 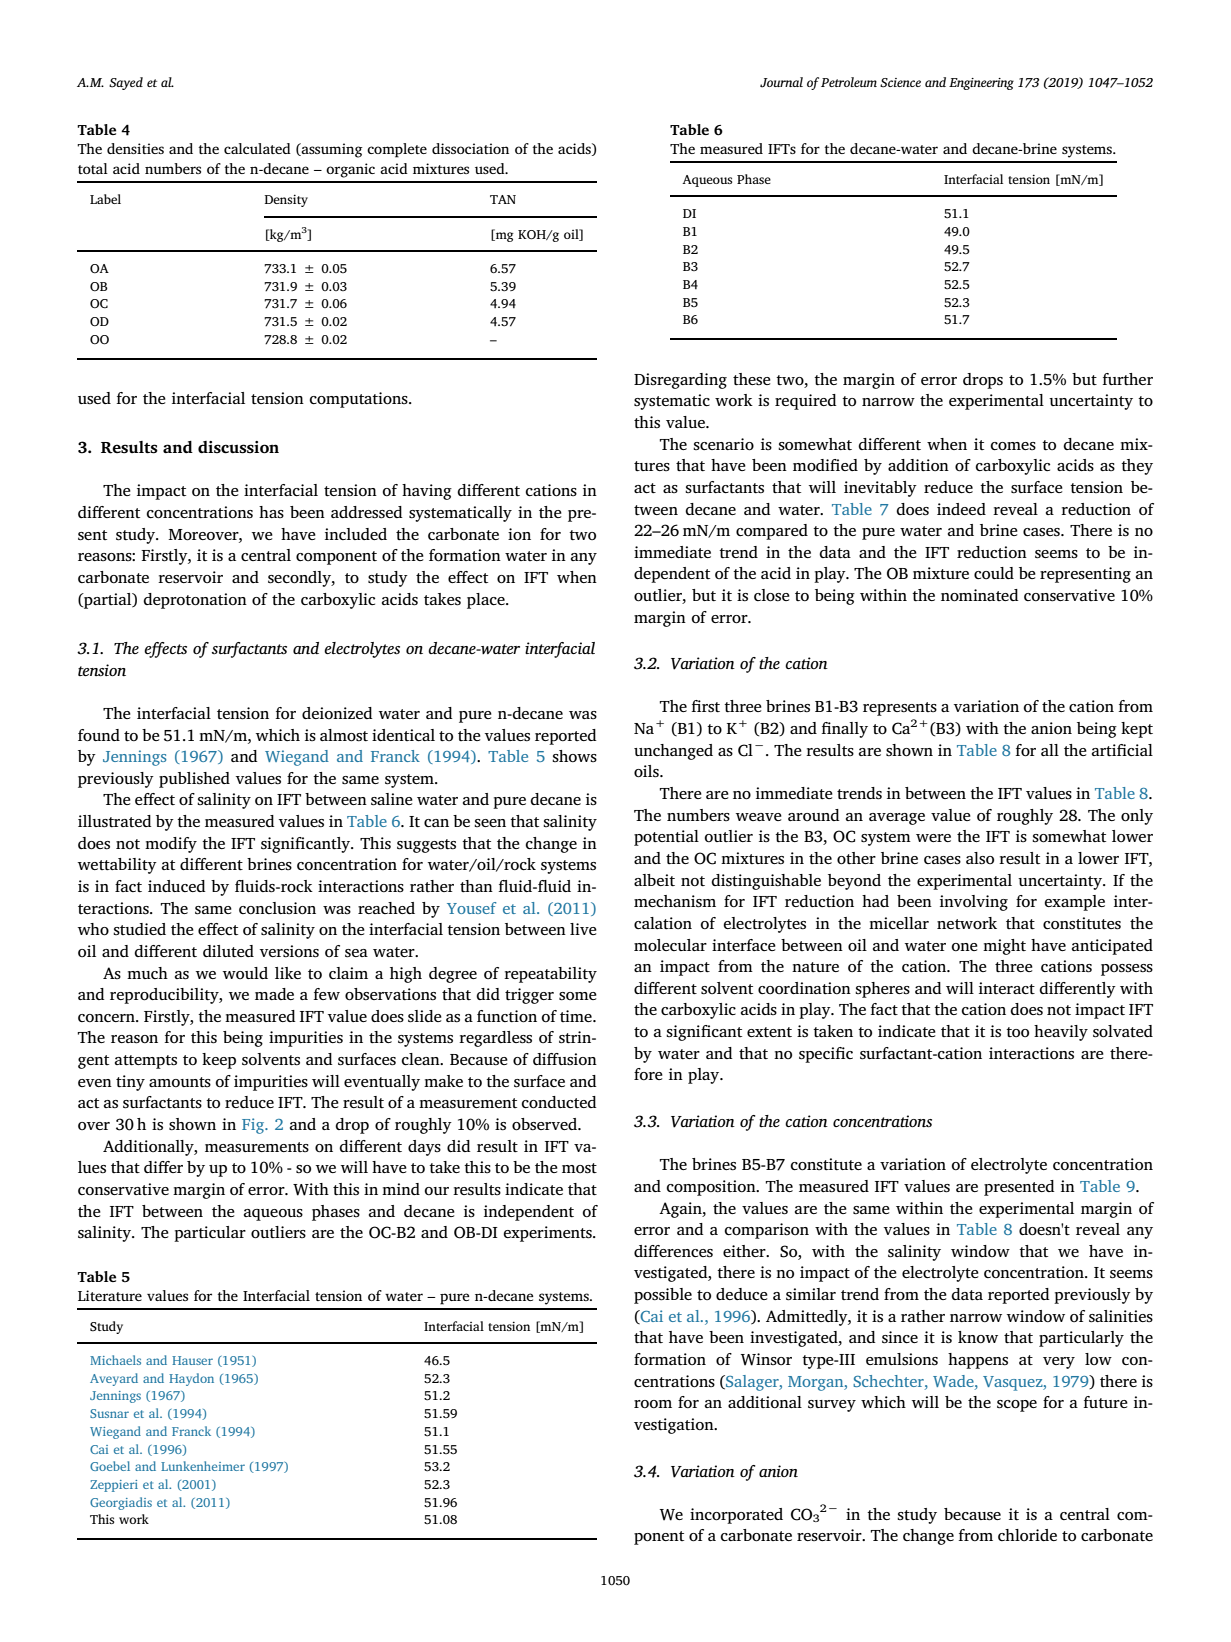 What do you see at coordinates (980, 858) in the image?
I see `also` at bounding box center [980, 858].
